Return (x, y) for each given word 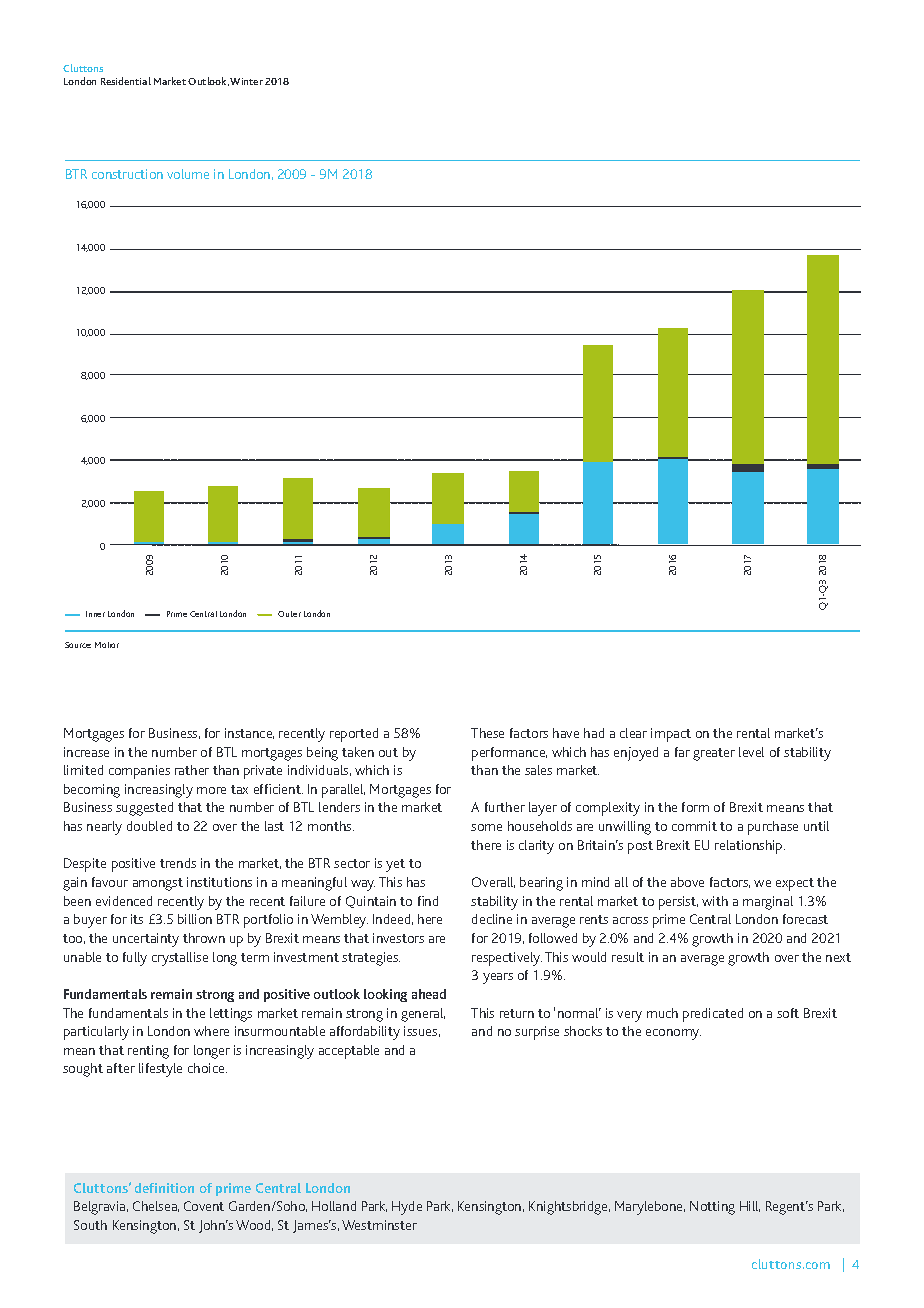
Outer (289, 614)
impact (671, 735)
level (751, 752)
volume (188, 174)
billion (195, 919)
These (487, 733)
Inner (95, 614)
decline (492, 919)
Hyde (407, 1208)
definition (164, 1188)
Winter (246, 81)
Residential (126, 81)
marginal (768, 903)
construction (127, 174)
